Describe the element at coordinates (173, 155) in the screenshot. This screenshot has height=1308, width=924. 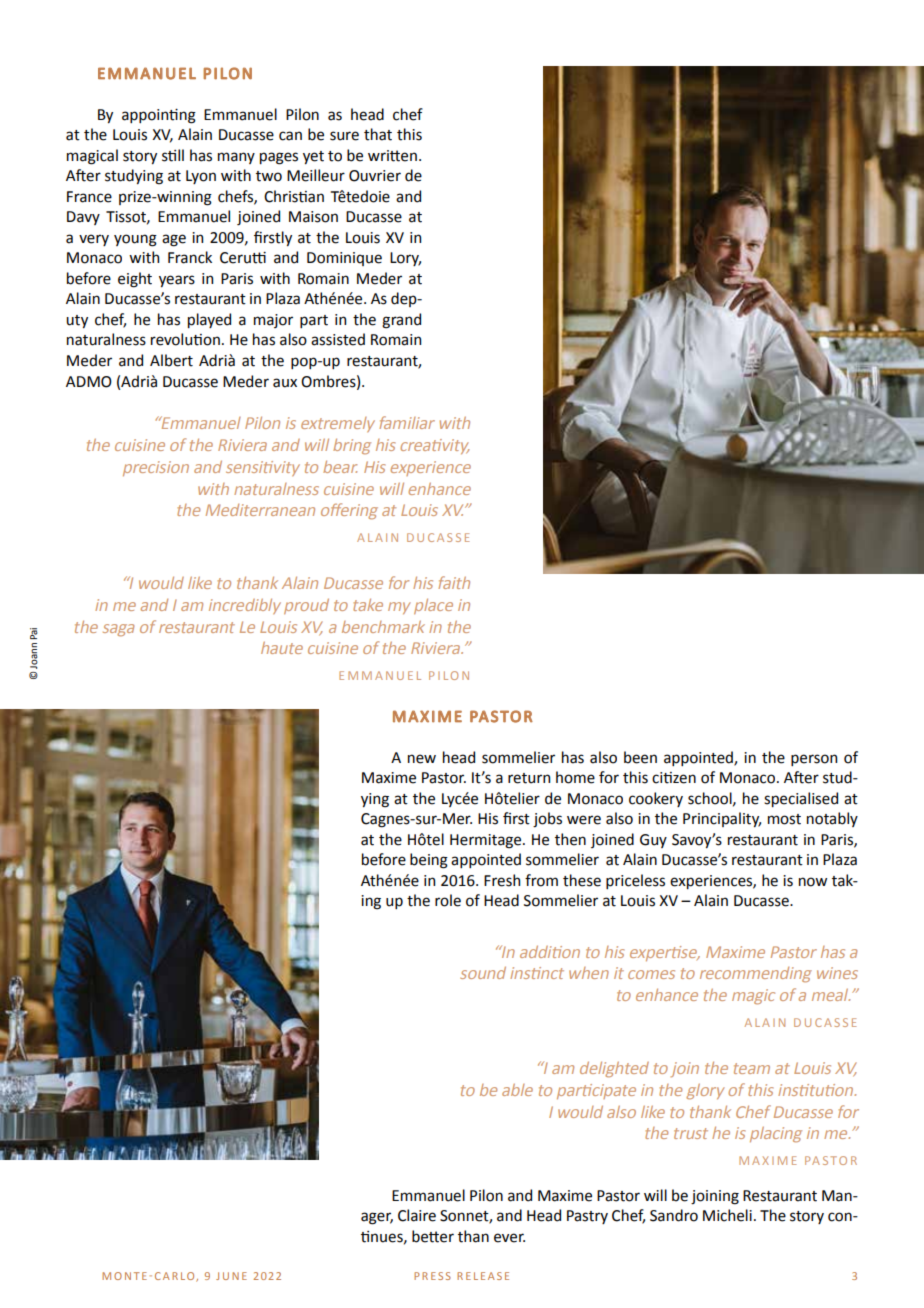
I see `still` at that location.
